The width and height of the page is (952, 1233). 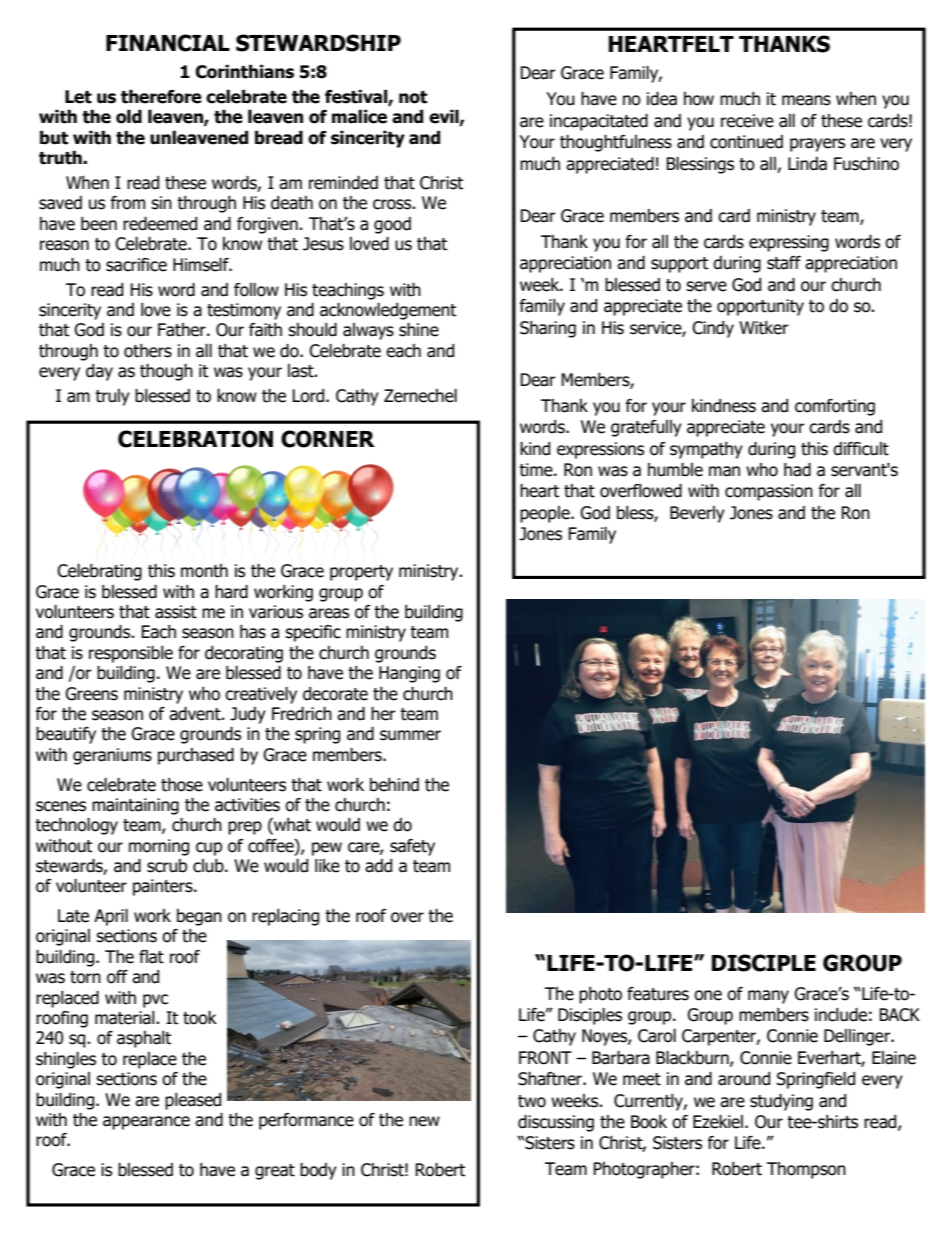 I want to click on assist, so click(x=176, y=612).
